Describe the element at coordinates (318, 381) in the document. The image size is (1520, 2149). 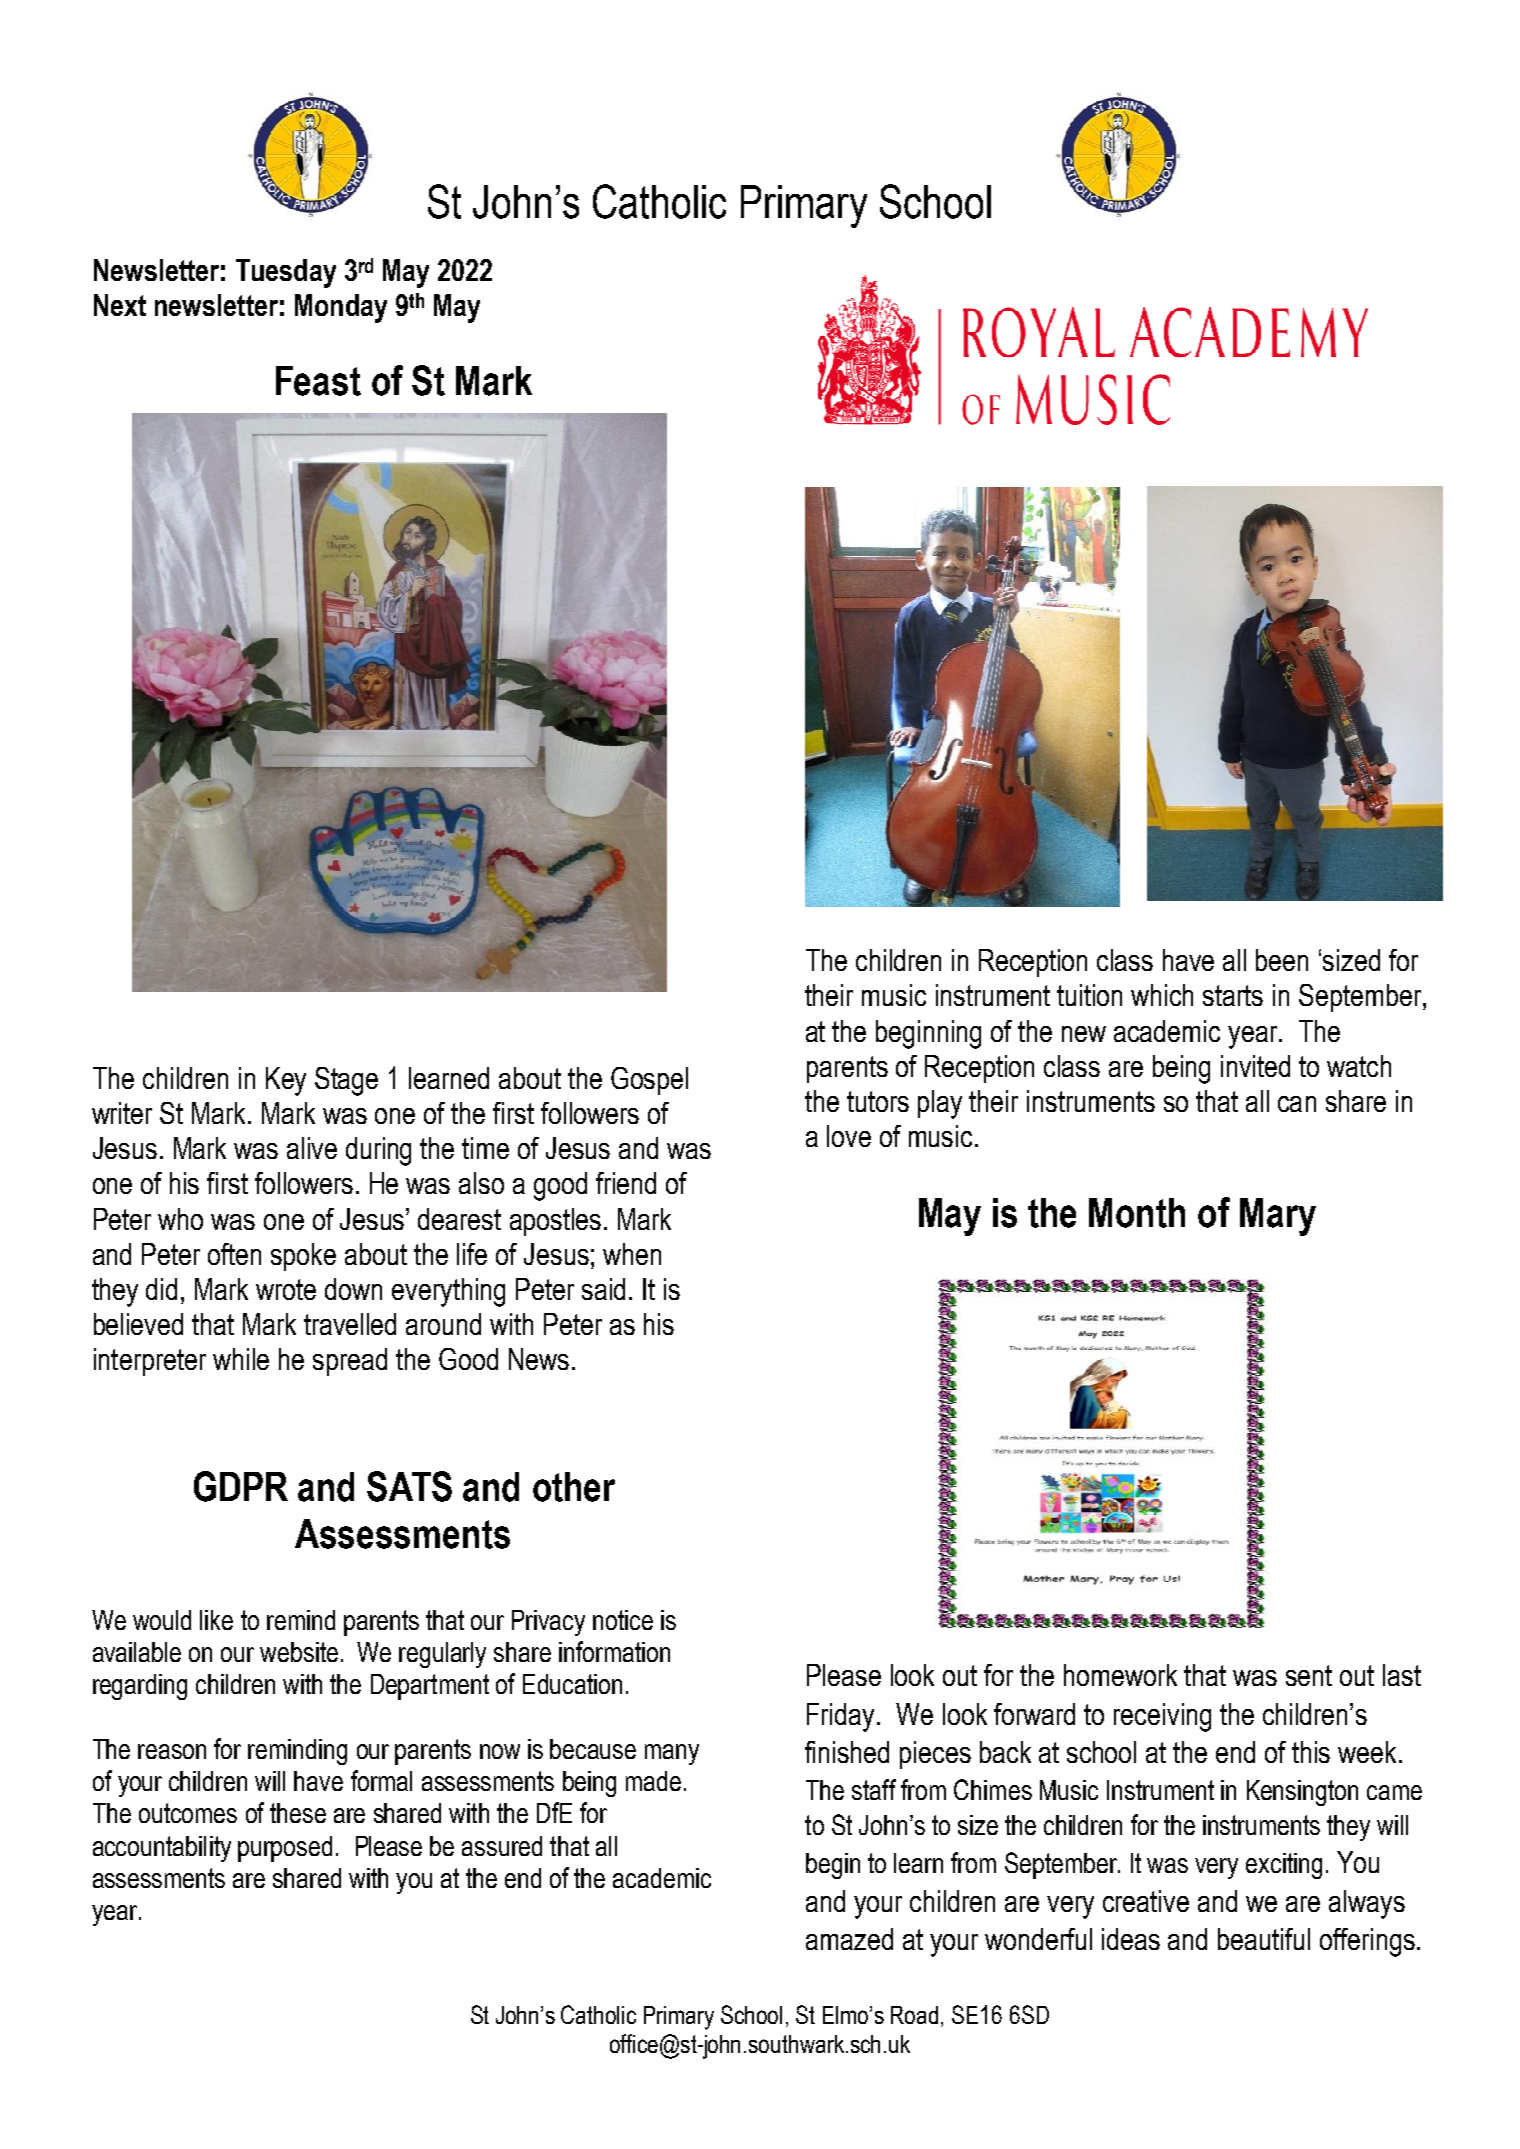
I see `Feast` at that location.
